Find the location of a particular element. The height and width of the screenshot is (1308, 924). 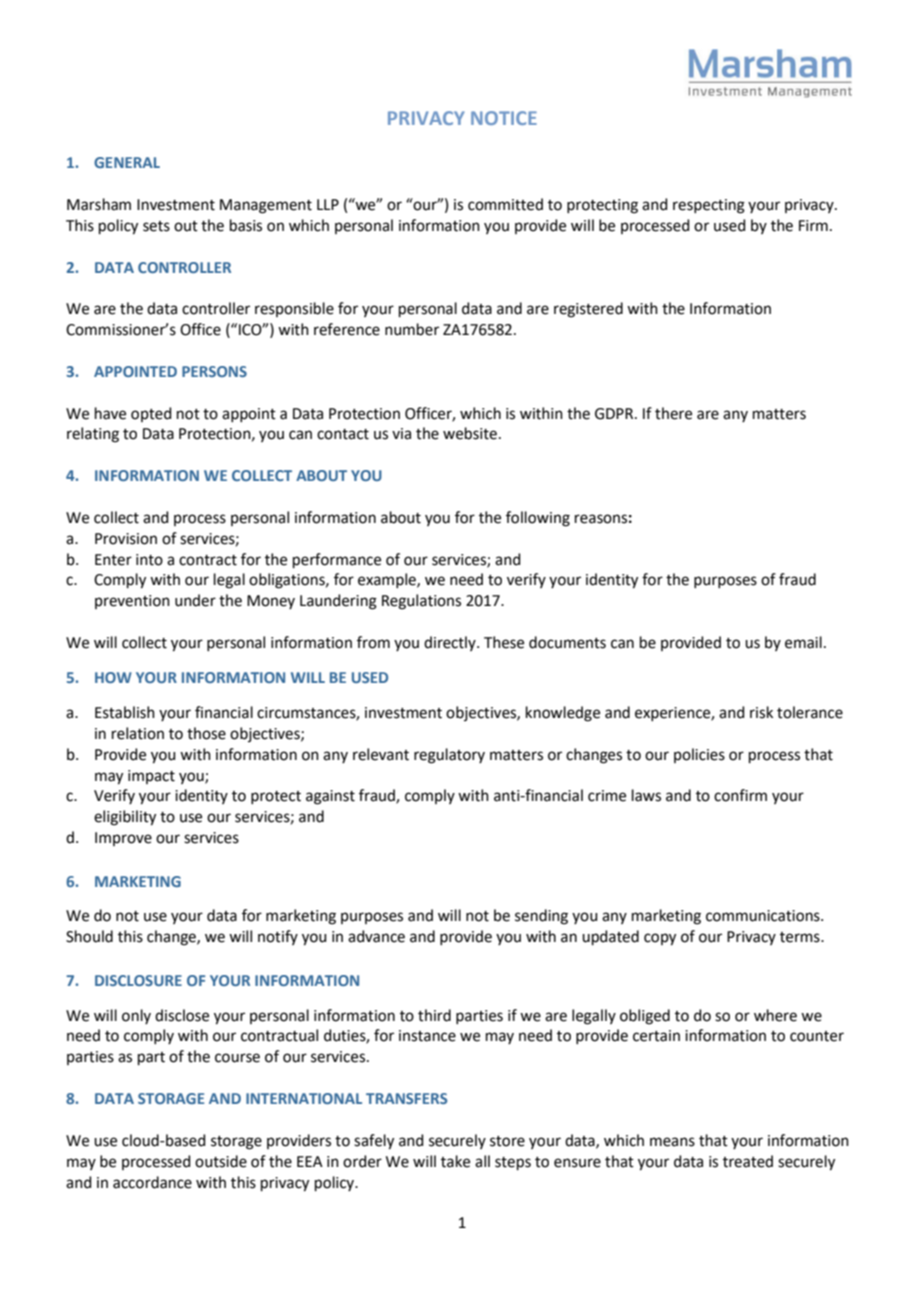

eligibility is located at coordinates (125, 818).
